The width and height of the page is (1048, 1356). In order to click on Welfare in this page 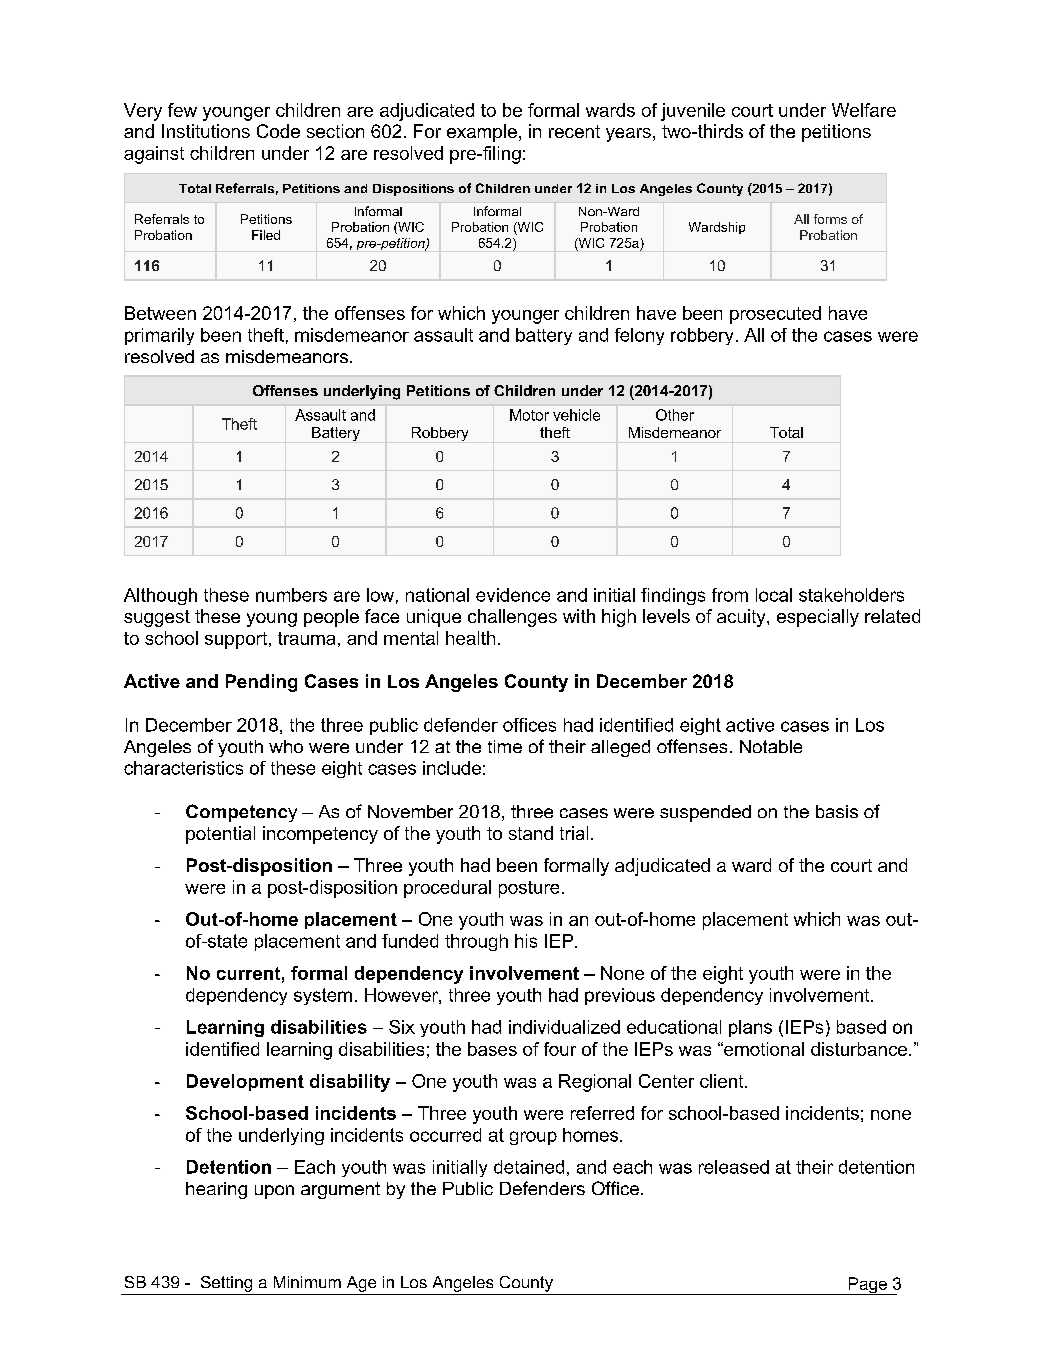, I will do `click(864, 110)`.
